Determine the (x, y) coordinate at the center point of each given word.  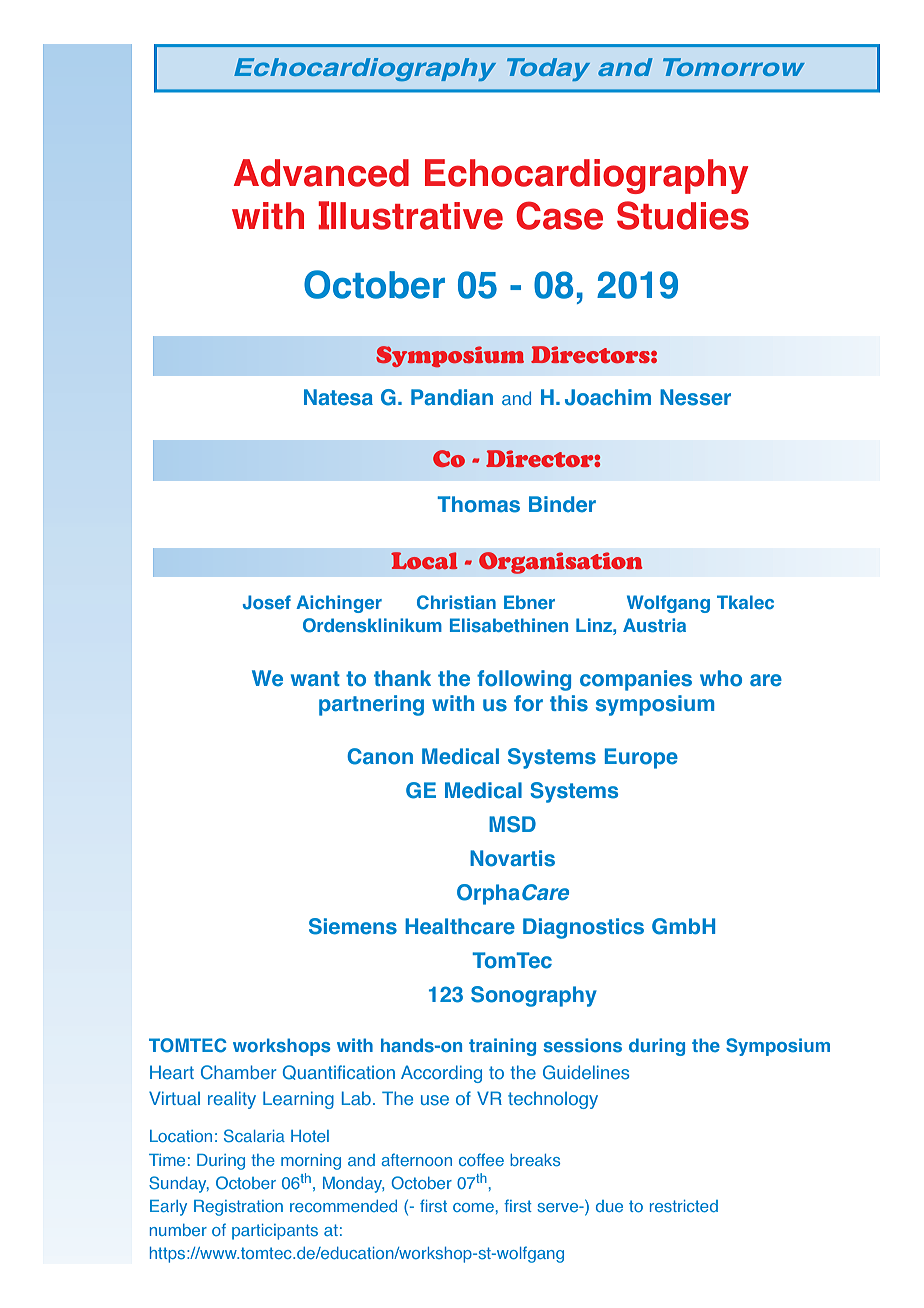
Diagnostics (583, 928)
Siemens (353, 926)
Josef (267, 602)
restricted (684, 1206)
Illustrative (410, 215)
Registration (238, 1208)
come (473, 1207)
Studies (683, 215)
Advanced (321, 173)
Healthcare (460, 926)
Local (424, 560)
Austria (654, 625)
